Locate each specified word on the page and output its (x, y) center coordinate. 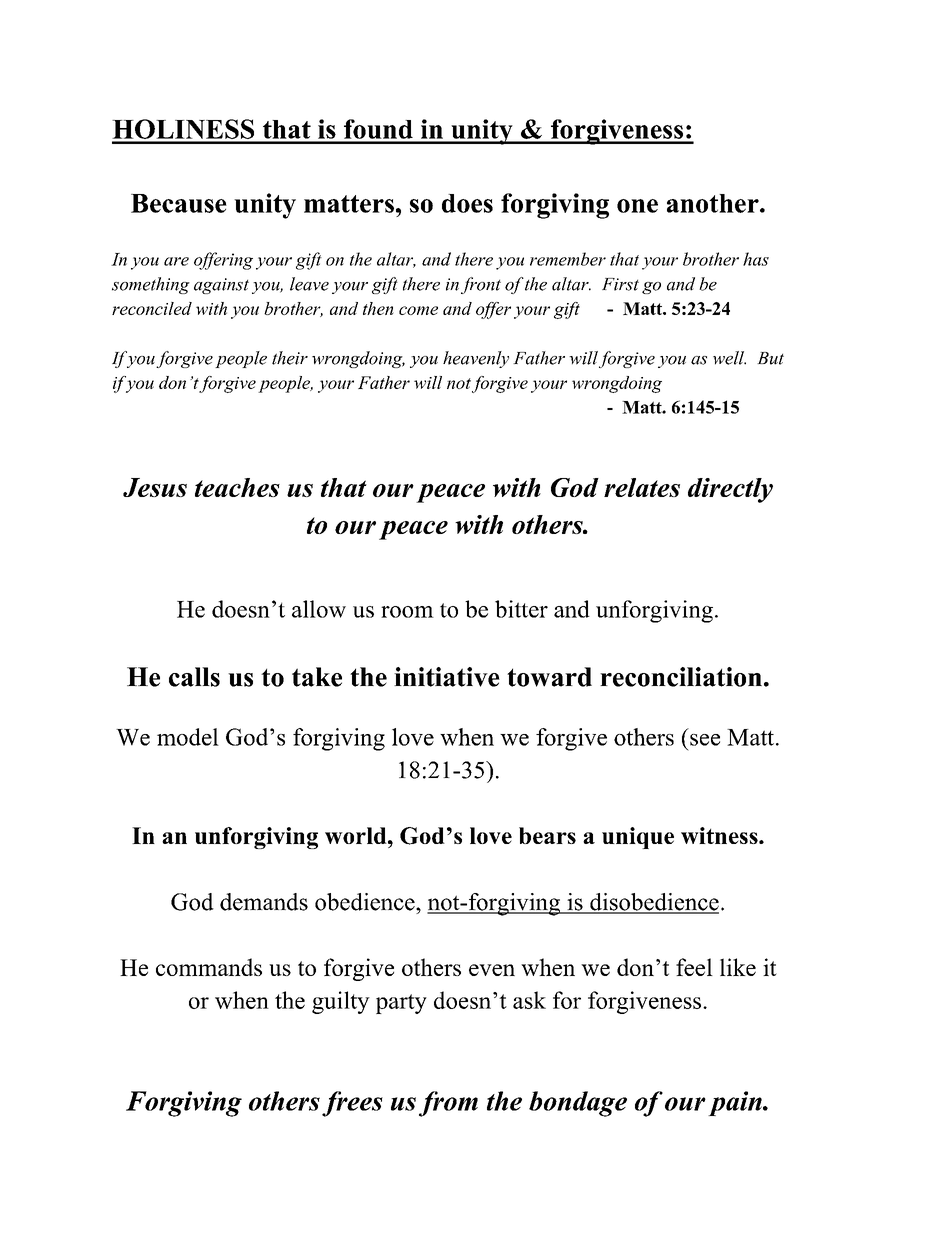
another (714, 203)
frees (352, 1104)
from (448, 1104)
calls (194, 677)
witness (720, 835)
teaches (237, 487)
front (481, 285)
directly (730, 490)
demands (264, 902)
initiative (447, 677)
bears (547, 835)
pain (736, 1103)
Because (179, 203)
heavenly (476, 359)
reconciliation (681, 677)
